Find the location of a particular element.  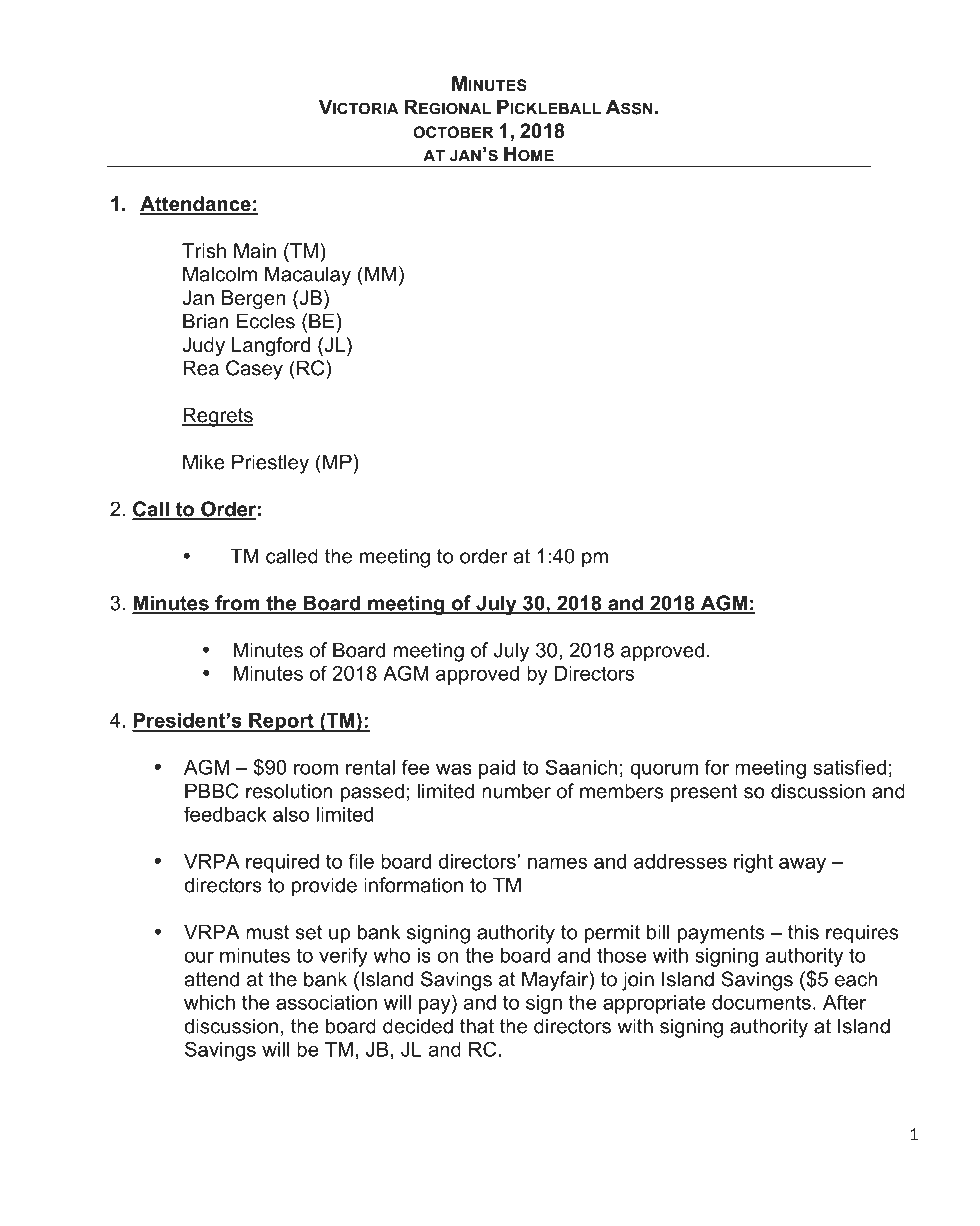

Casey is located at coordinates (254, 370).
